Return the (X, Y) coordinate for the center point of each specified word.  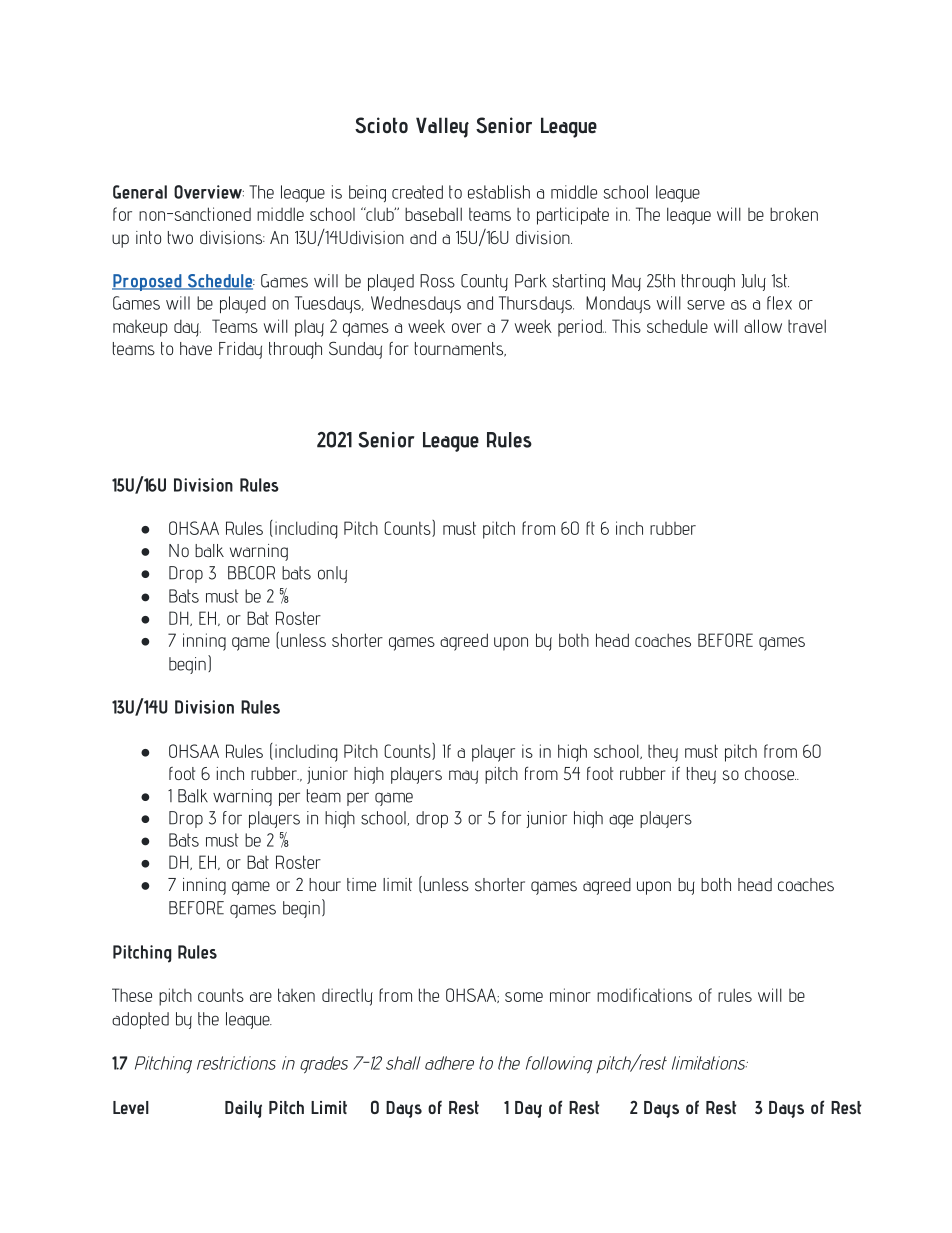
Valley (442, 127)
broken (794, 214)
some (524, 997)
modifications (644, 995)
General (140, 192)
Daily (243, 1109)
